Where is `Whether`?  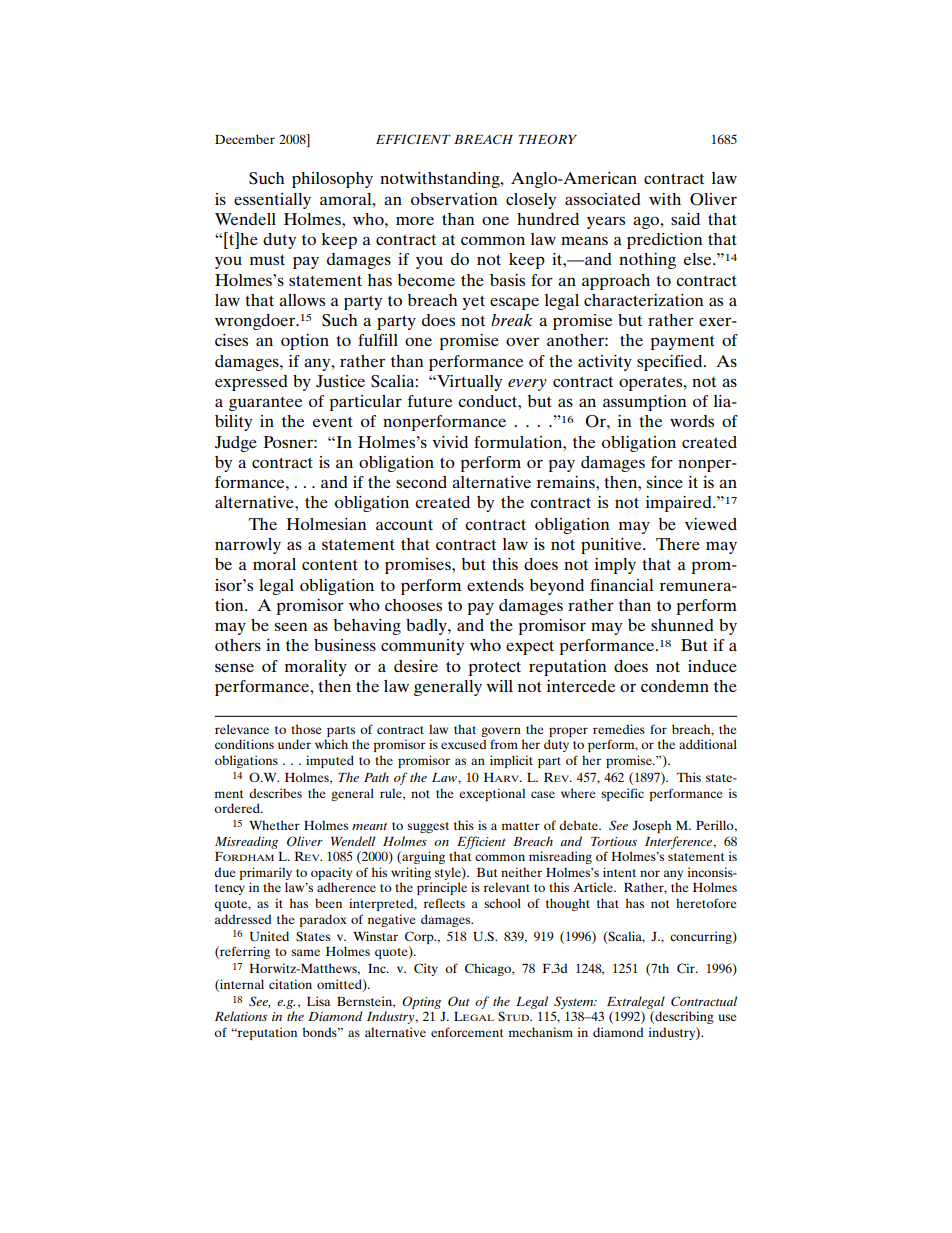
Whether is located at coordinates (274, 825).
